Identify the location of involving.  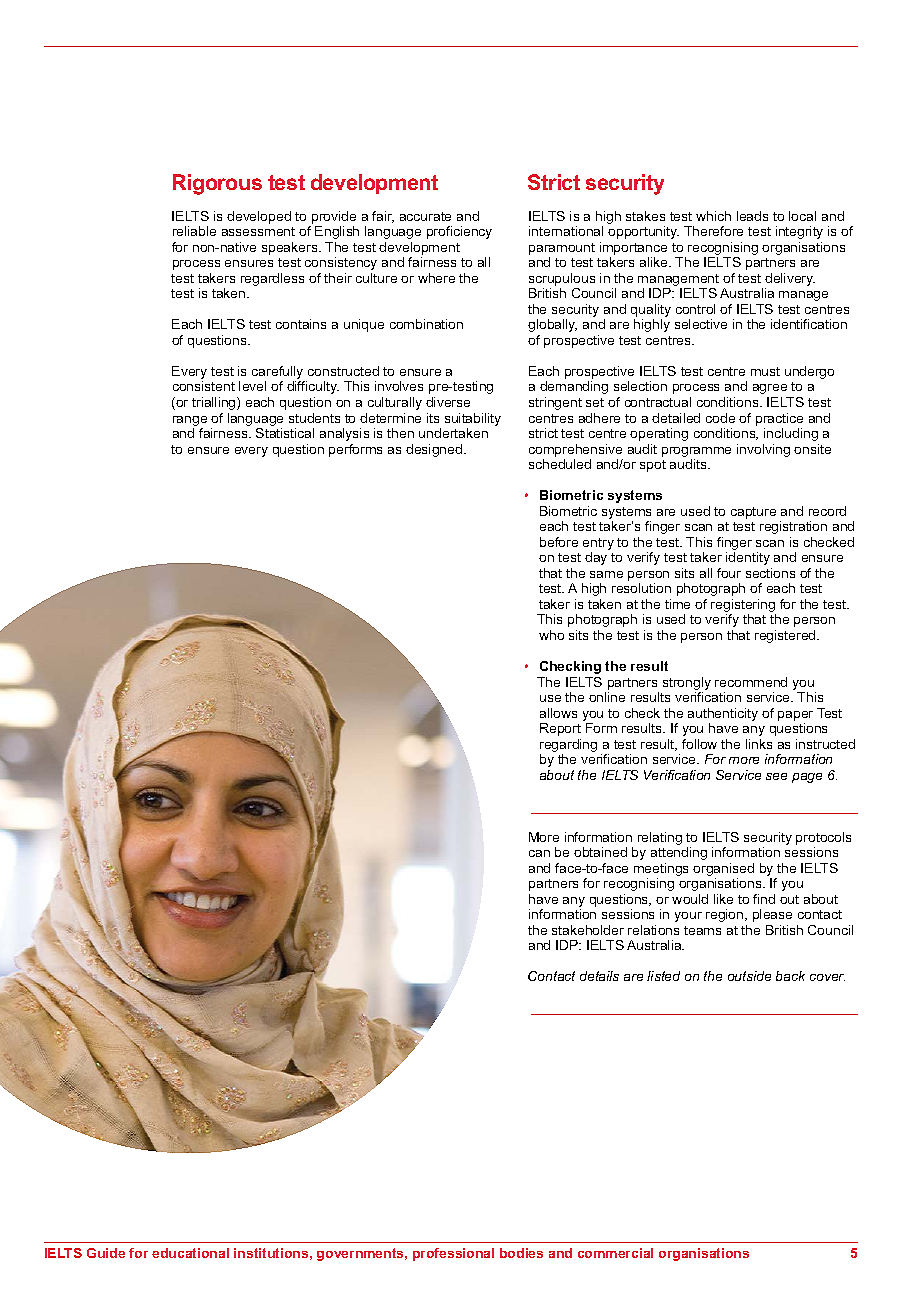
(763, 450).
